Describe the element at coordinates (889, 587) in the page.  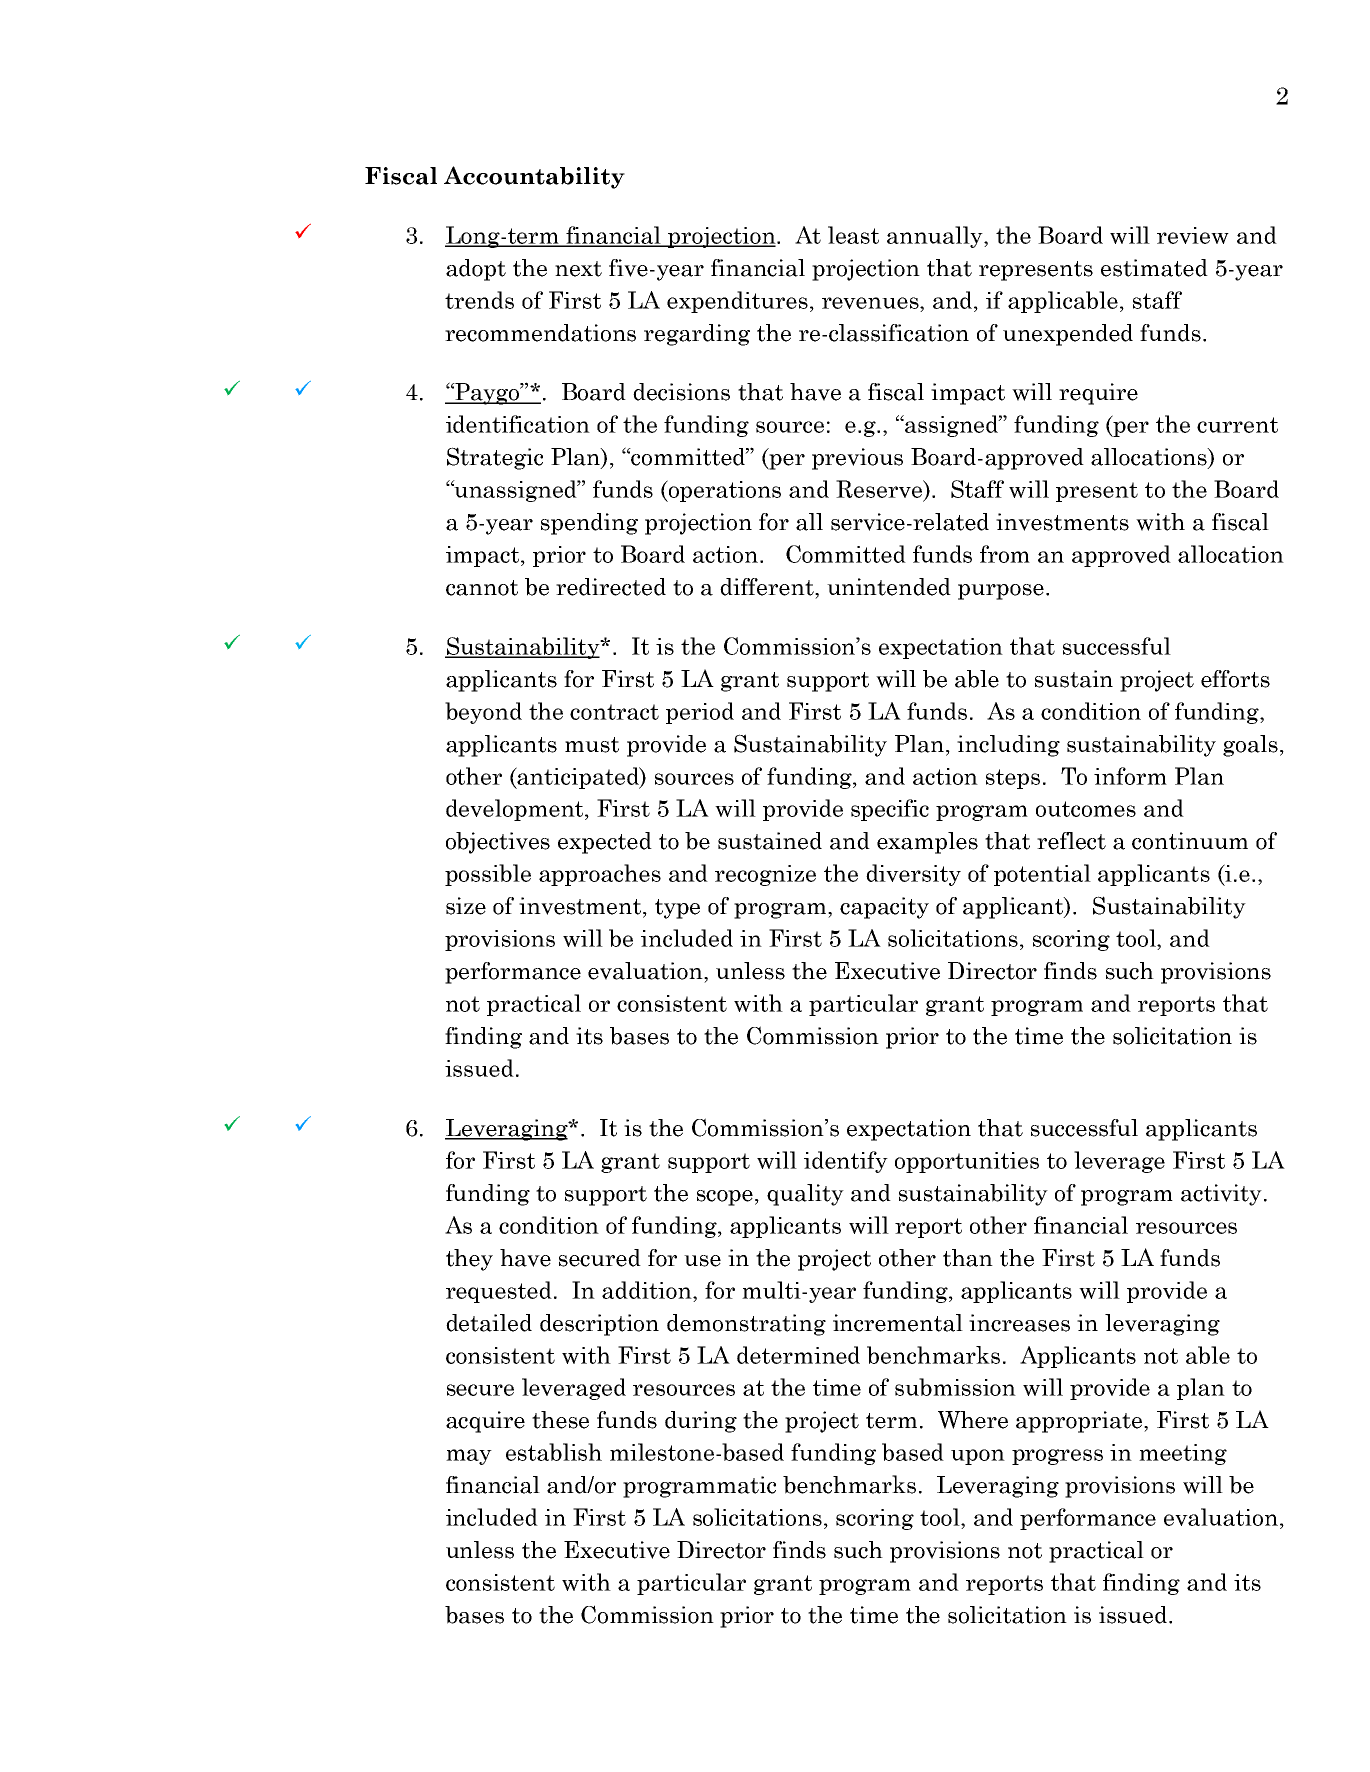
I see `unintended` at that location.
